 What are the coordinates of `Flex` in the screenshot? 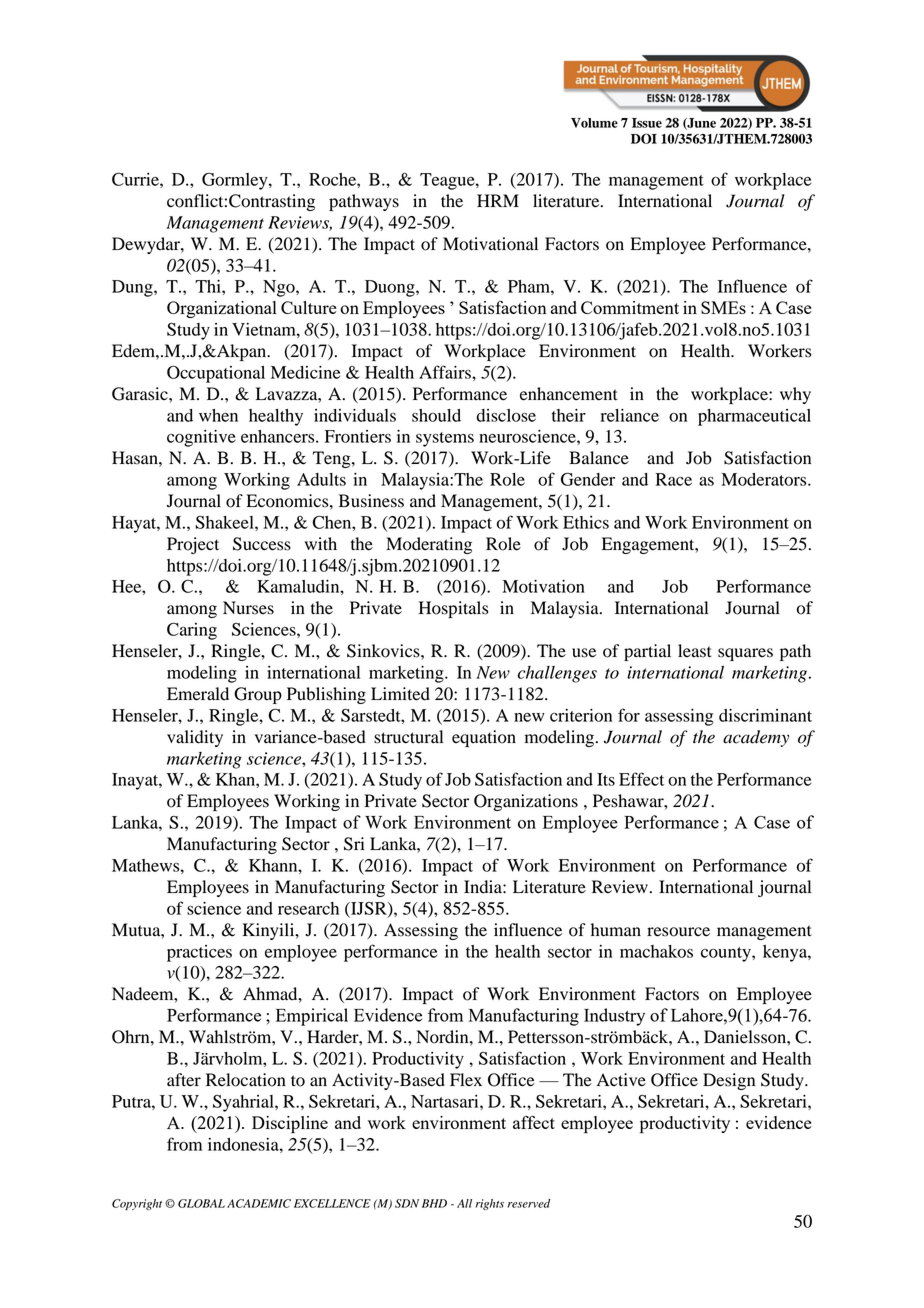 It's located at (466, 1079).
